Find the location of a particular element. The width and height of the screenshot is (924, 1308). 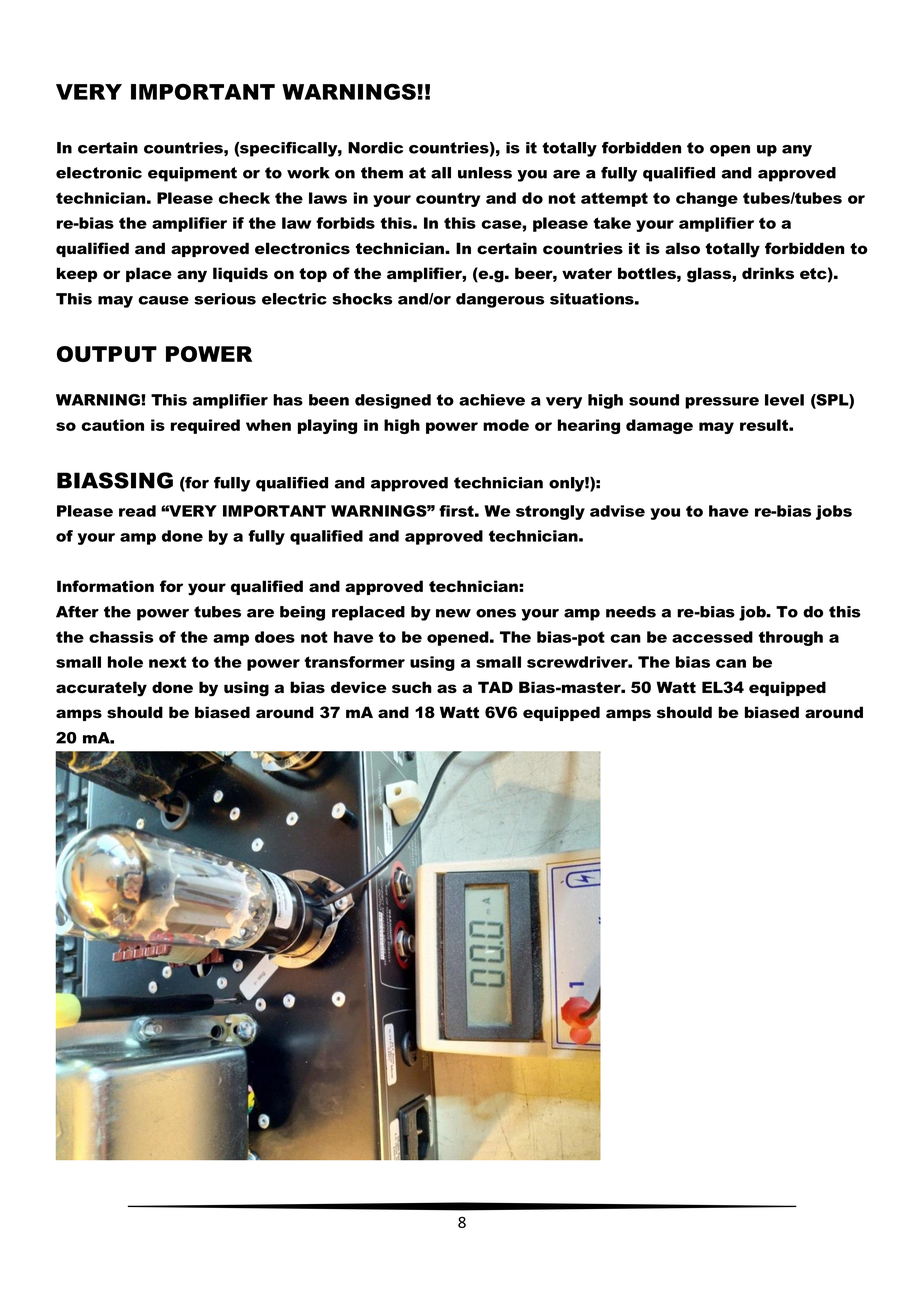

next is located at coordinates (167, 662).
